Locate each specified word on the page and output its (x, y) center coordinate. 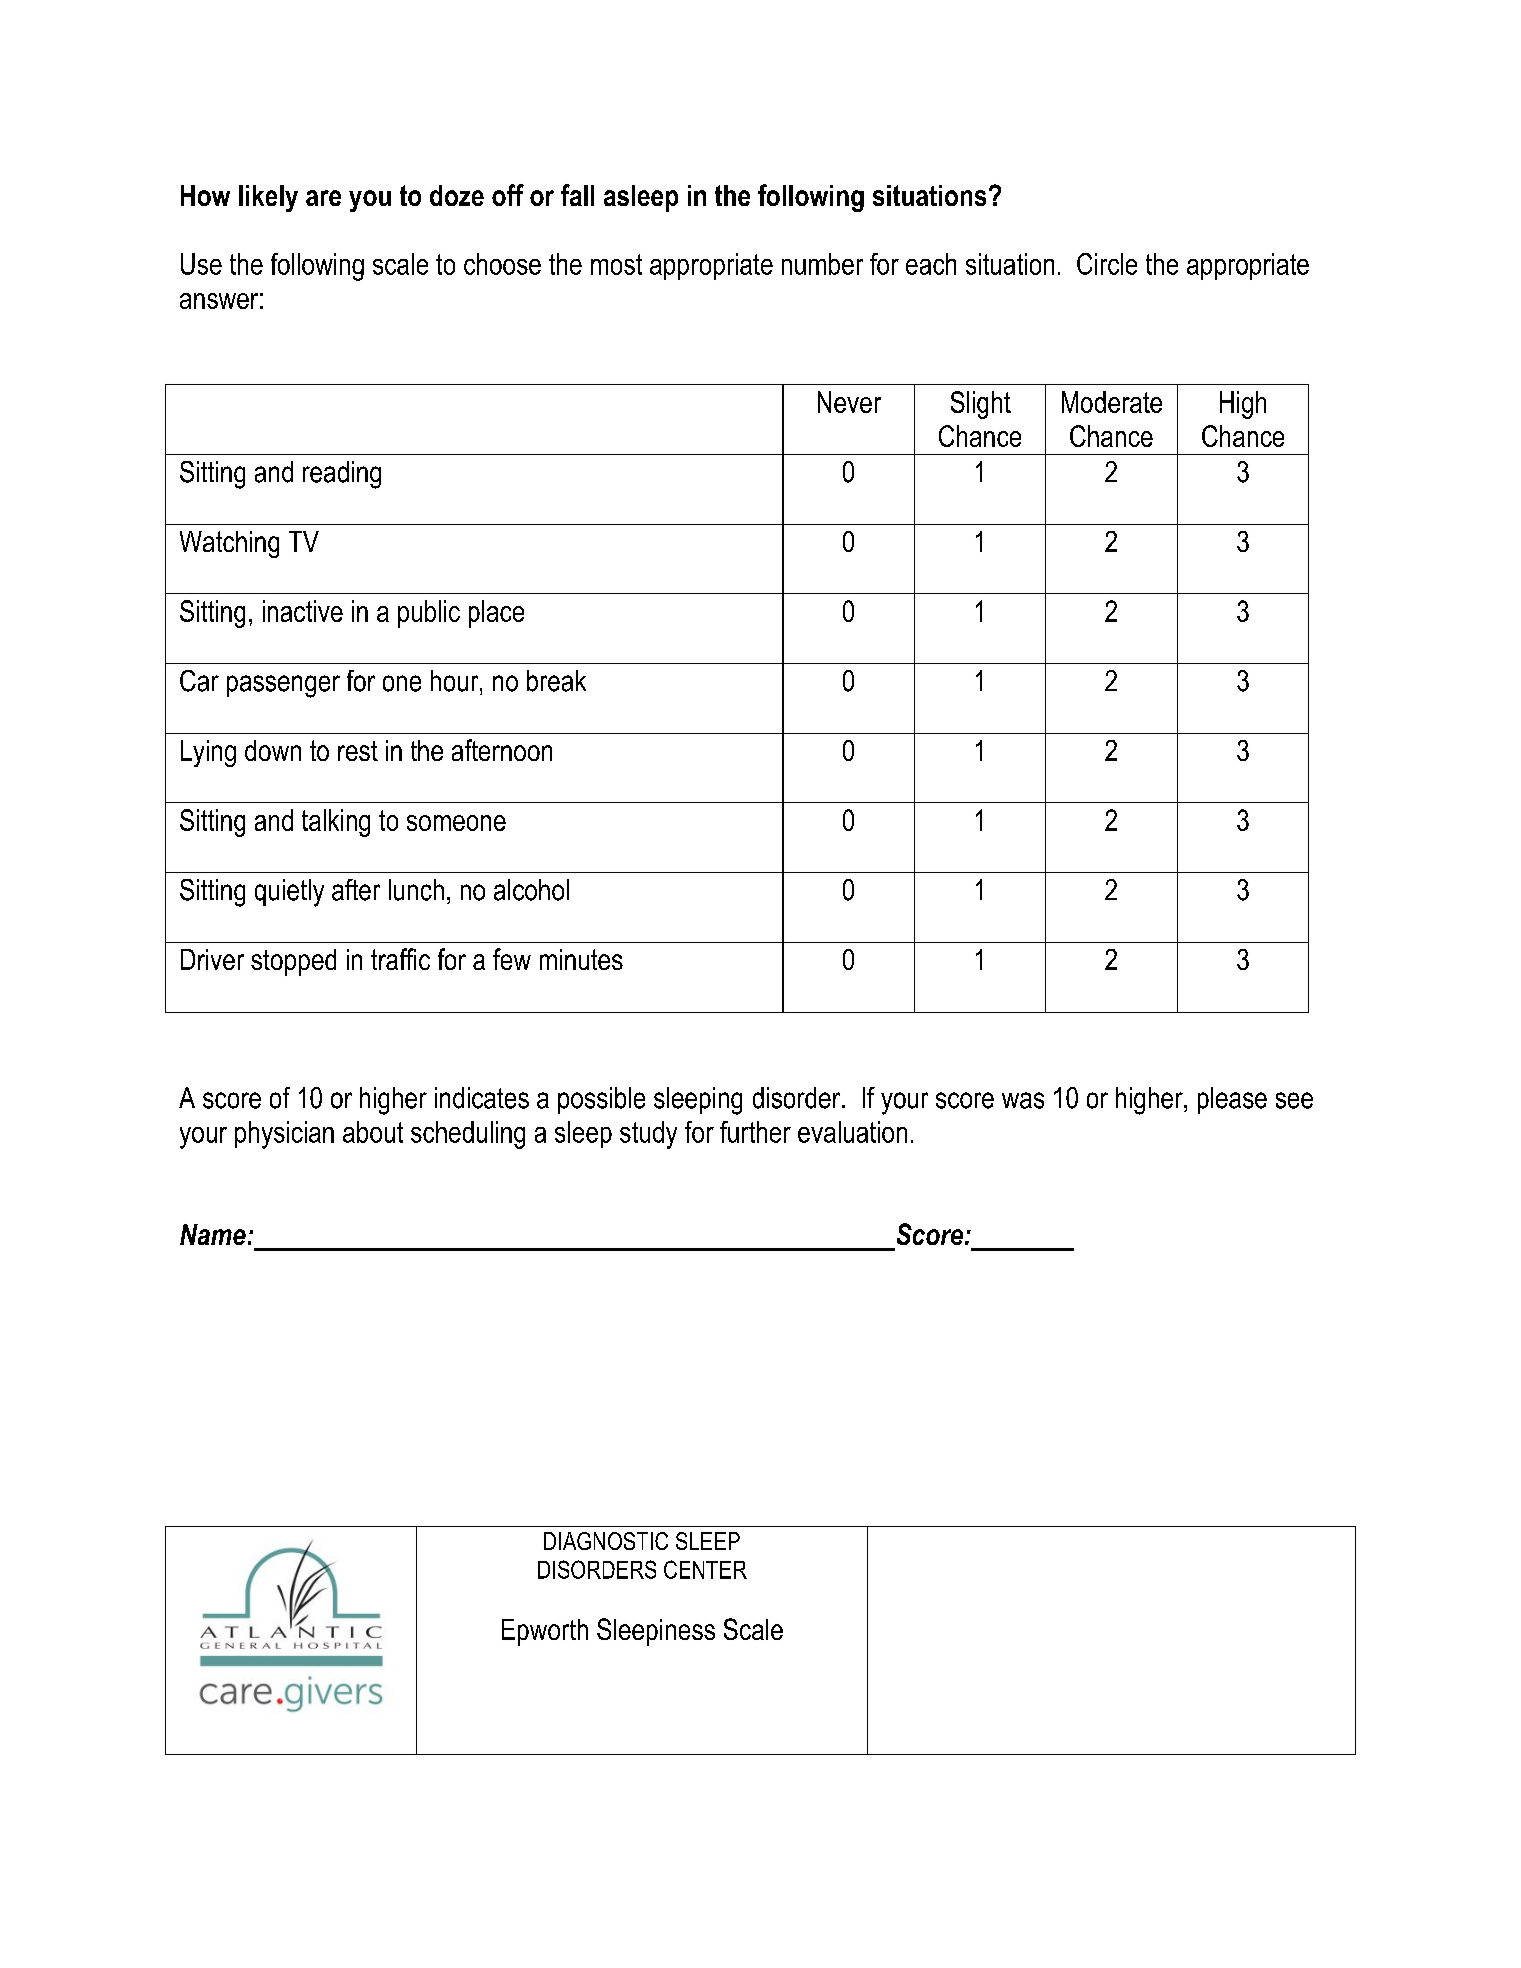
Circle (1107, 264)
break (556, 681)
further (755, 1132)
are (323, 198)
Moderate (1112, 402)
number (822, 264)
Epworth (545, 1632)
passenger (283, 686)
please (1232, 1100)
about (373, 1132)
